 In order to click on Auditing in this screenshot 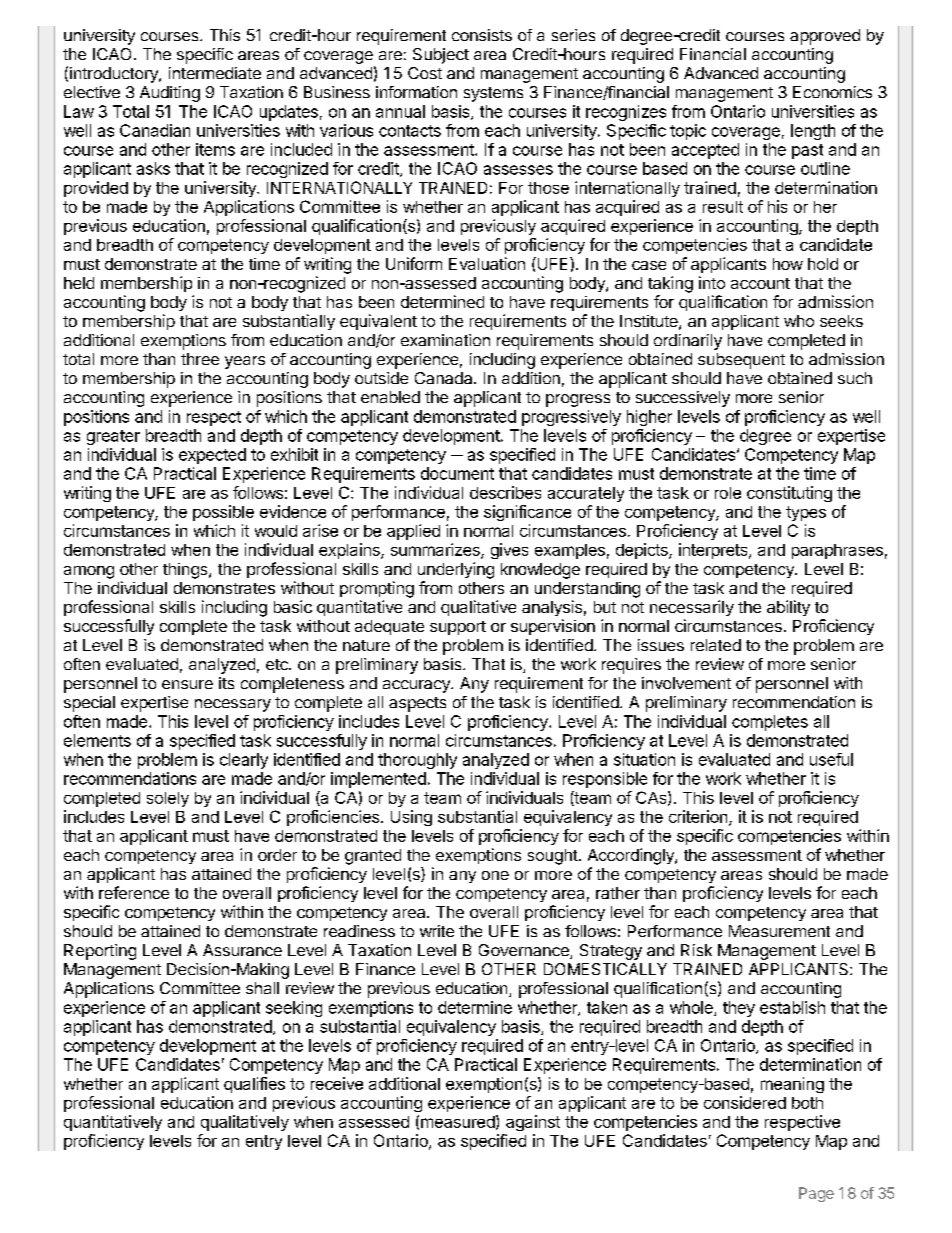, I will do `click(170, 94)`.
